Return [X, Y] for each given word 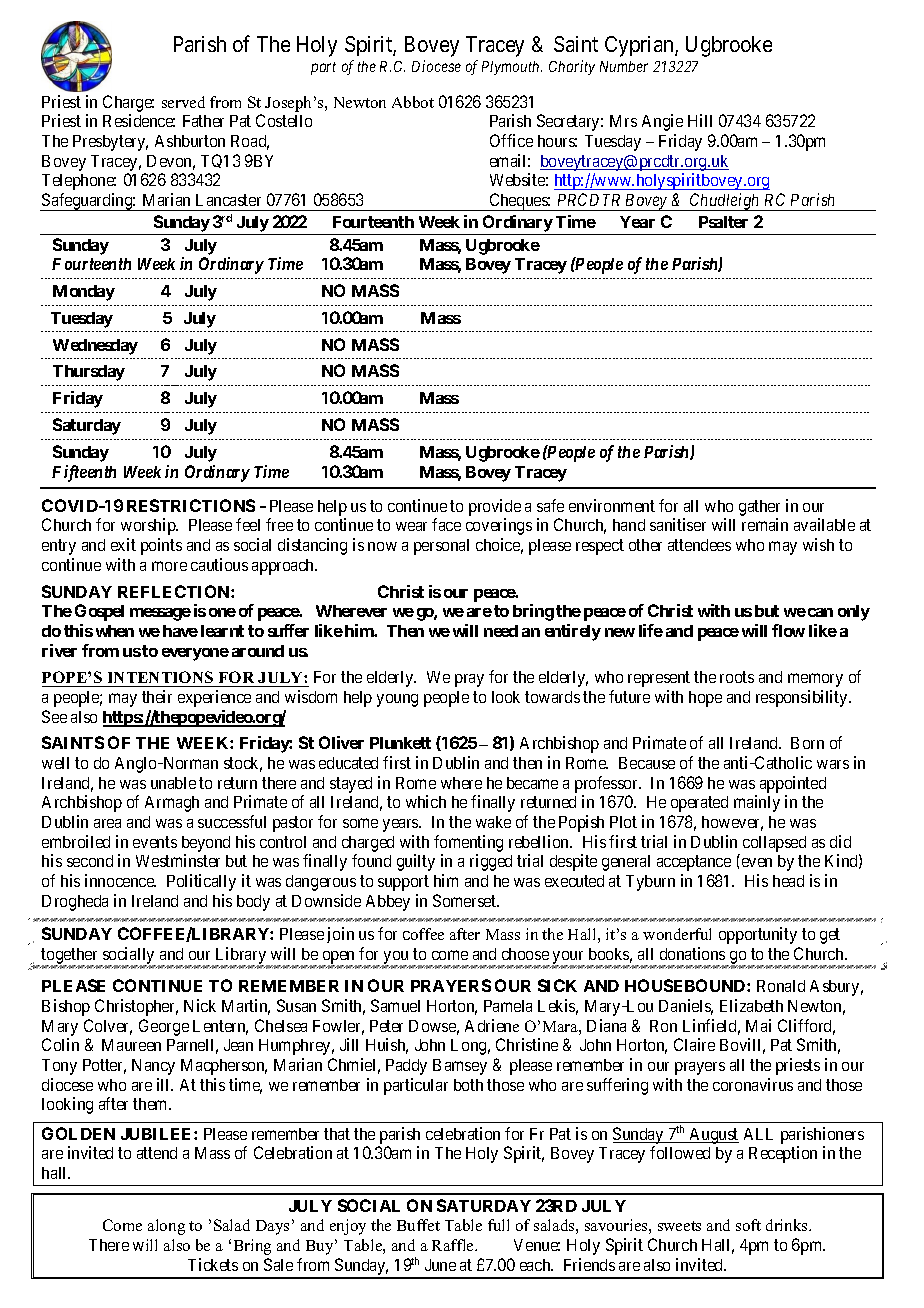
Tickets [213, 1264]
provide [495, 509]
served [183, 102]
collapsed [774, 844]
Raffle [454, 1245]
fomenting [468, 843]
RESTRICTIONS [191, 505]
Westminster [178, 860]
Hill [700, 120]
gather [759, 509]
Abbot [413, 102]
